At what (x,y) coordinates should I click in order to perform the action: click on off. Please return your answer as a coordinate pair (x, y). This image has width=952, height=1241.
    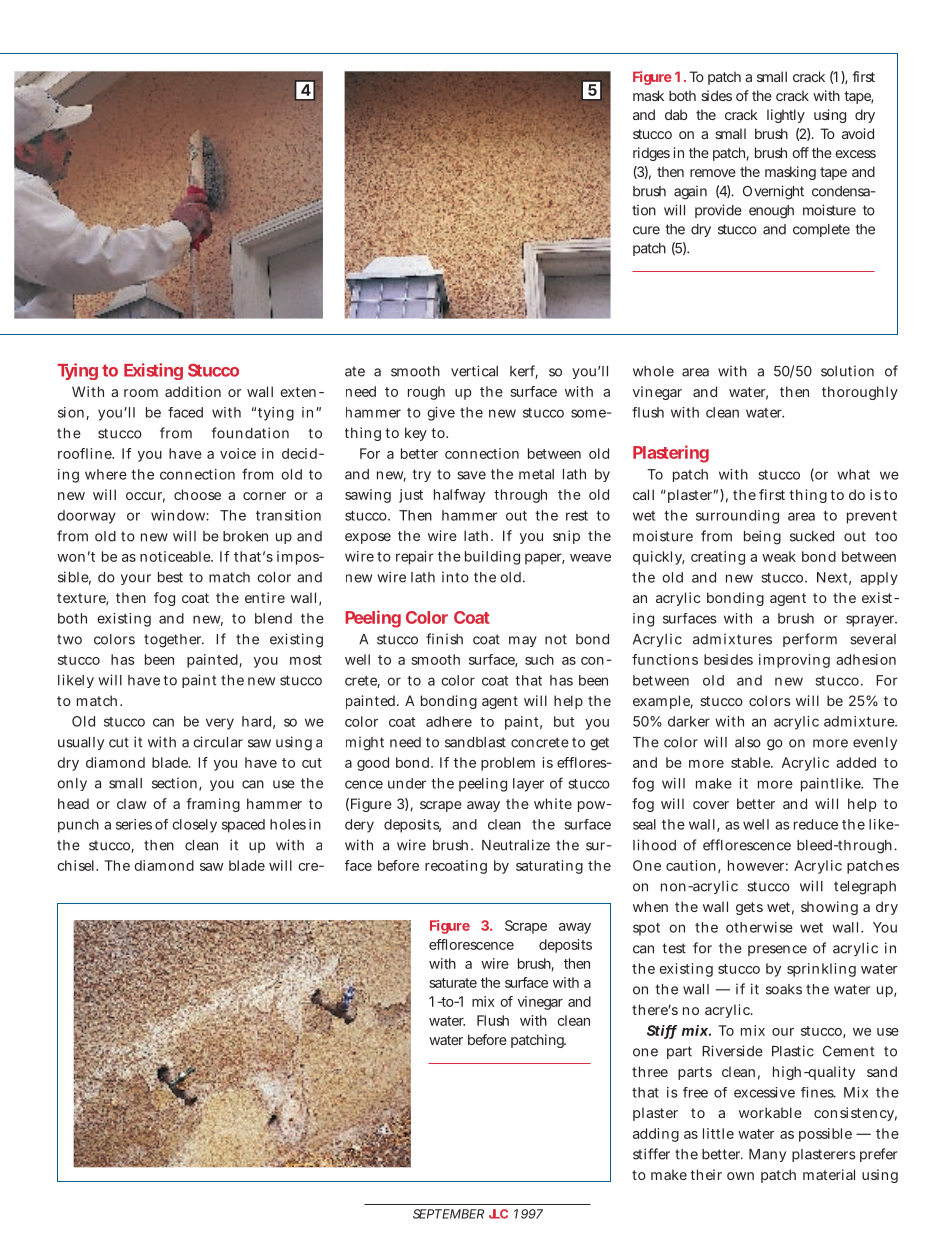
    Looking at the image, I should click on (800, 152).
